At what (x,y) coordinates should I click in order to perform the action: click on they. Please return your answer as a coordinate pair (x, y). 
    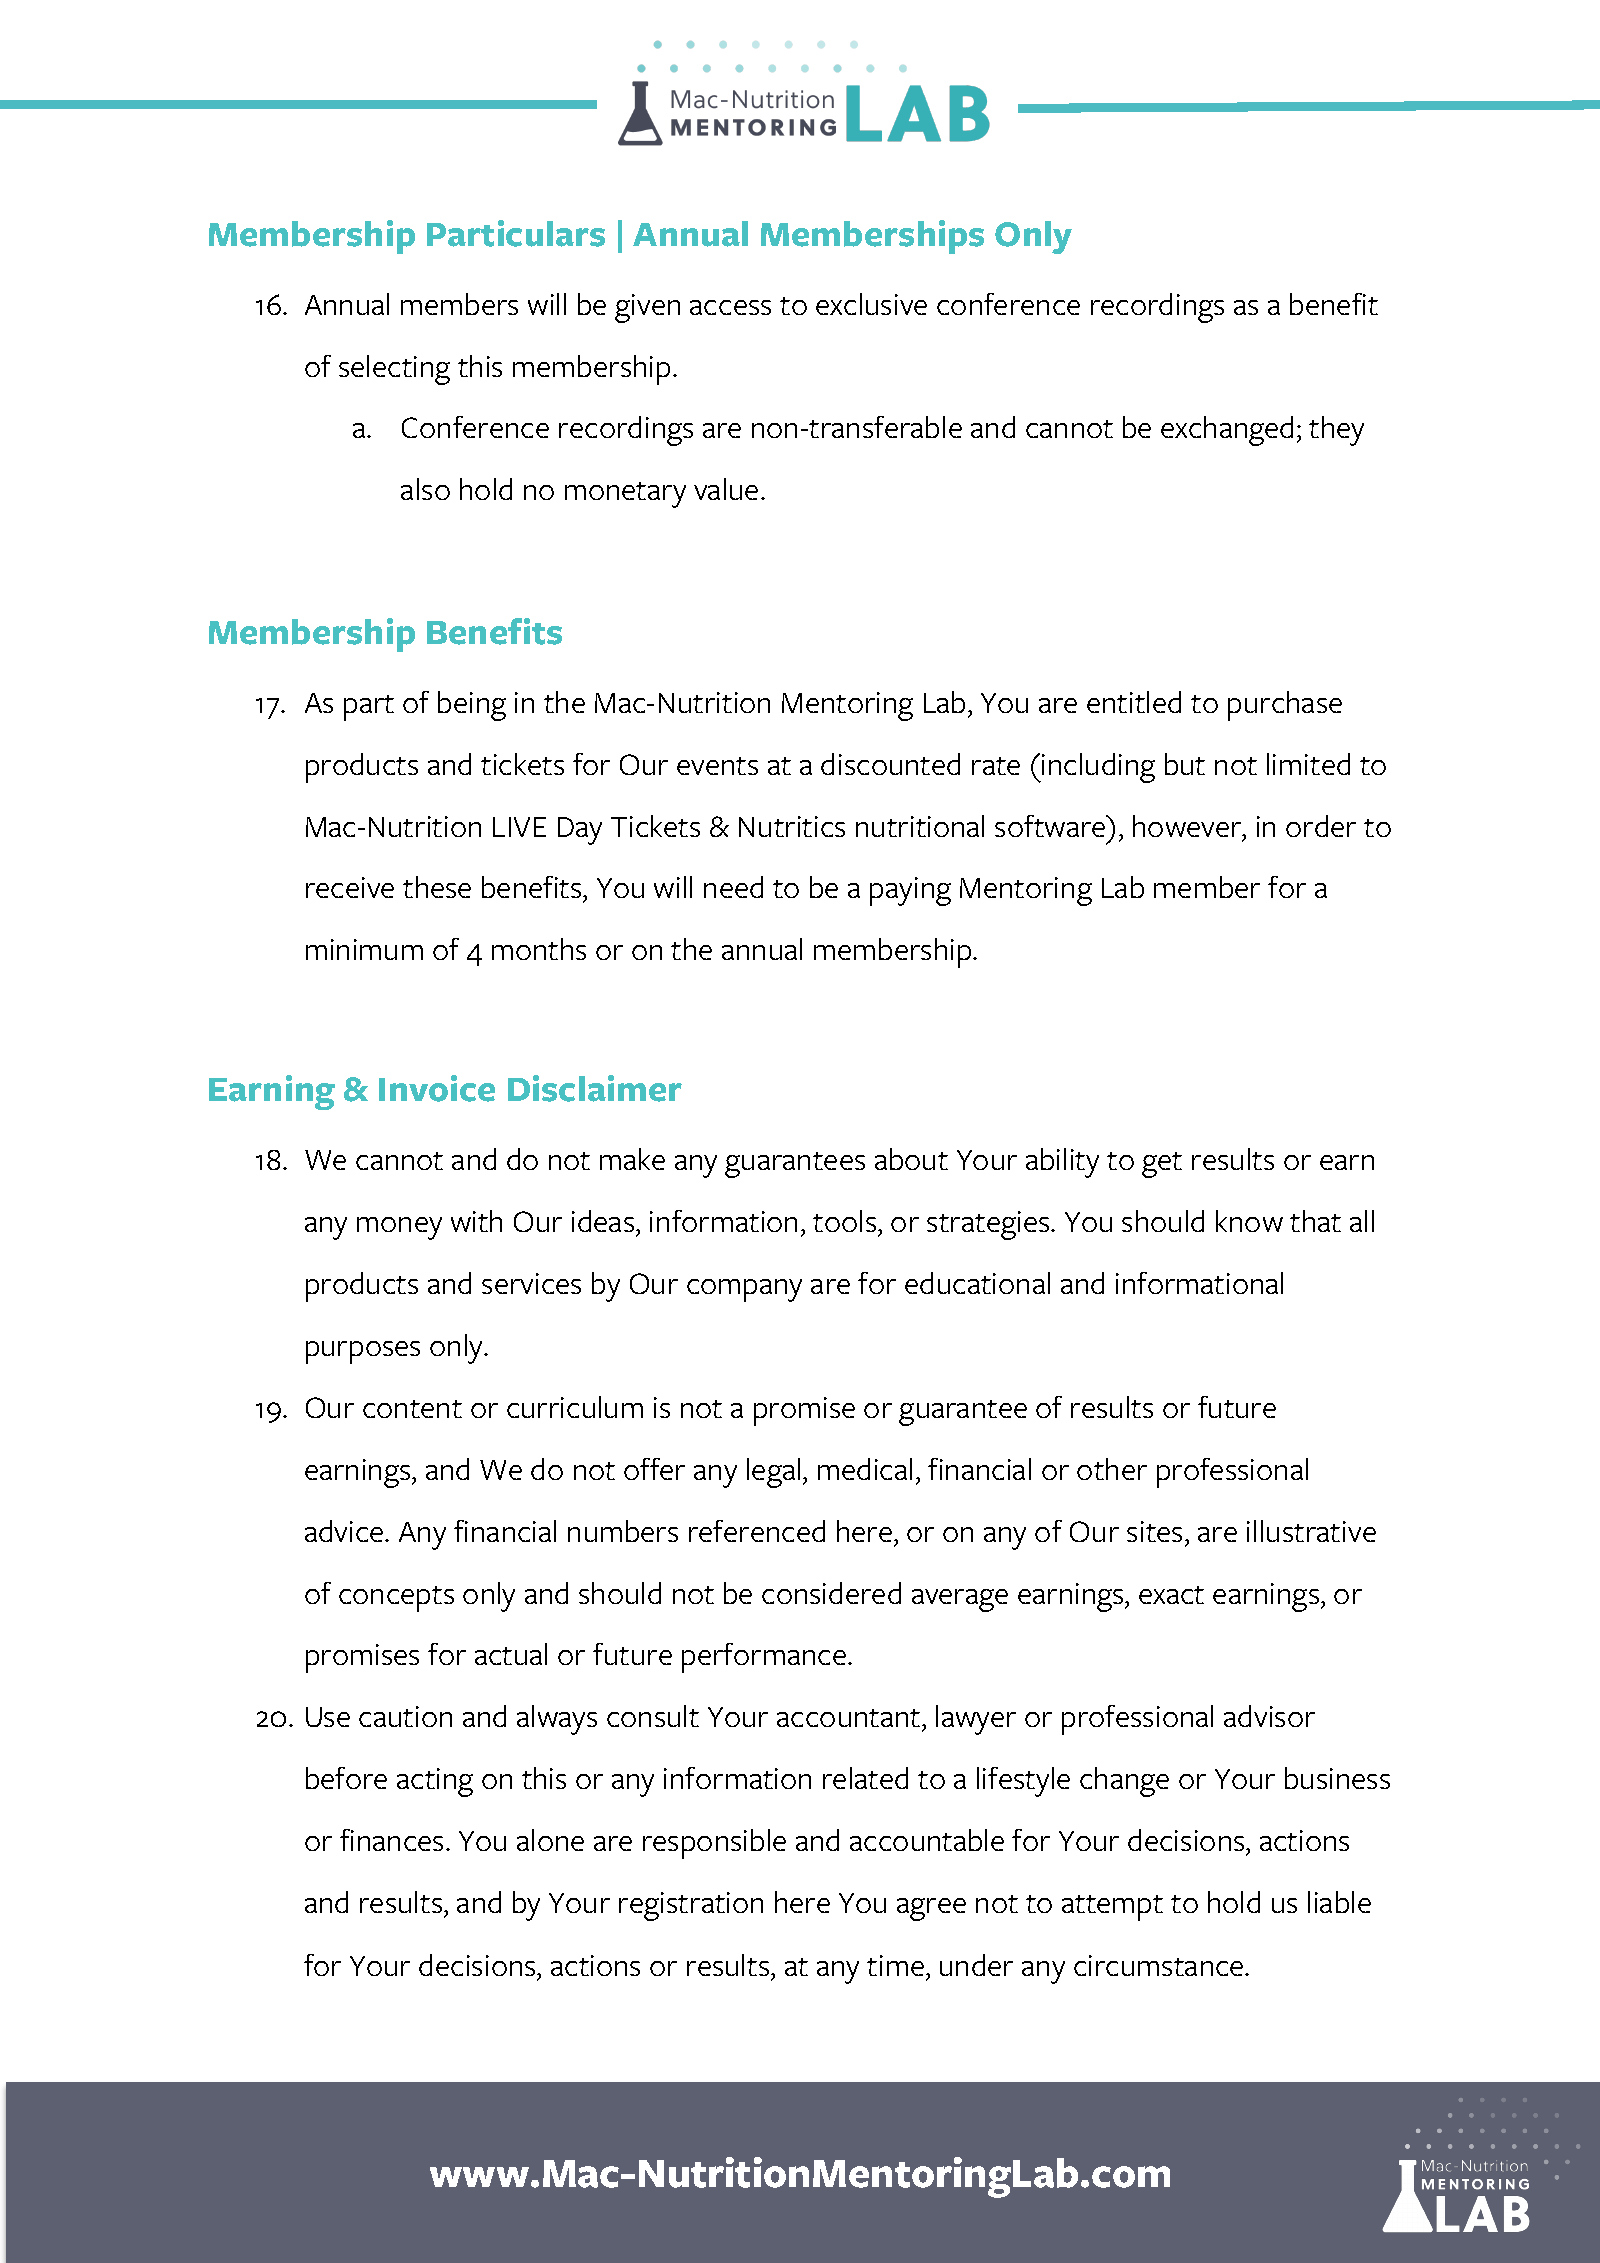
    Looking at the image, I should click on (1336, 431).
